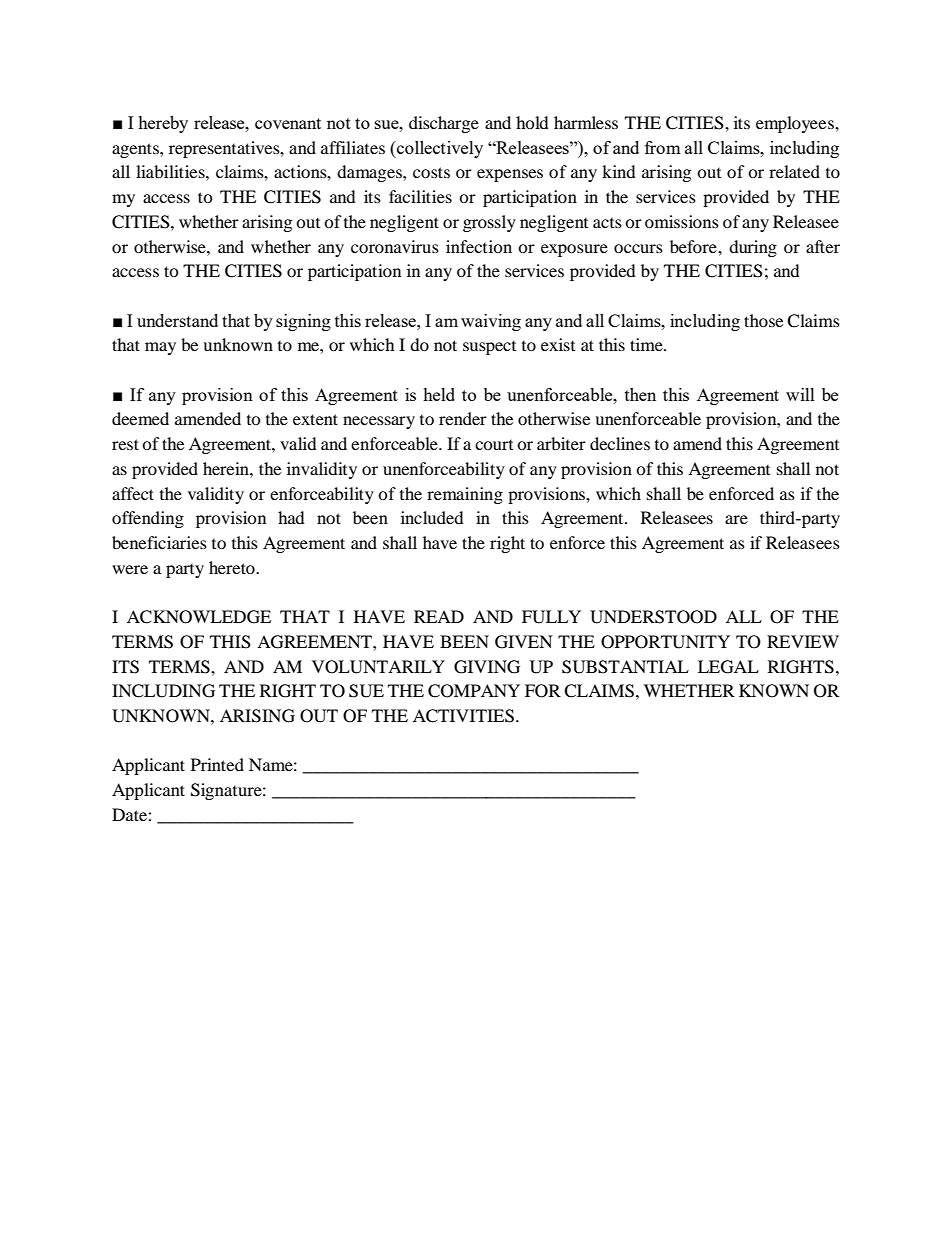  What do you see at coordinates (217, 764) in the image?
I see `Printed` at bounding box center [217, 764].
